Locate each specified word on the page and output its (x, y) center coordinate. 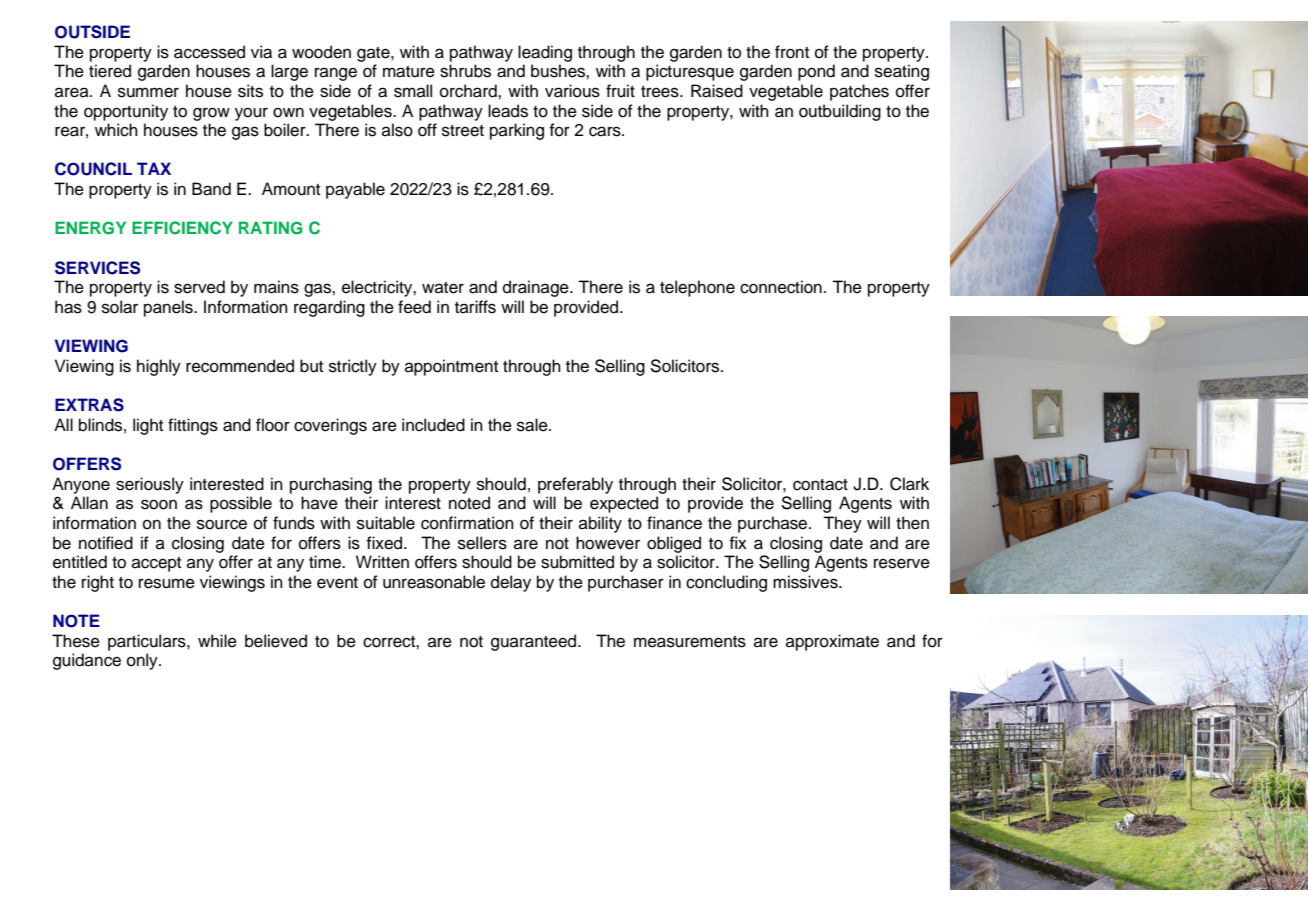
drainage (537, 288)
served (199, 287)
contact (820, 485)
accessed (209, 52)
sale (533, 425)
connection (781, 287)
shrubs (465, 71)
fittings (193, 426)
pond (816, 72)
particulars (148, 642)
